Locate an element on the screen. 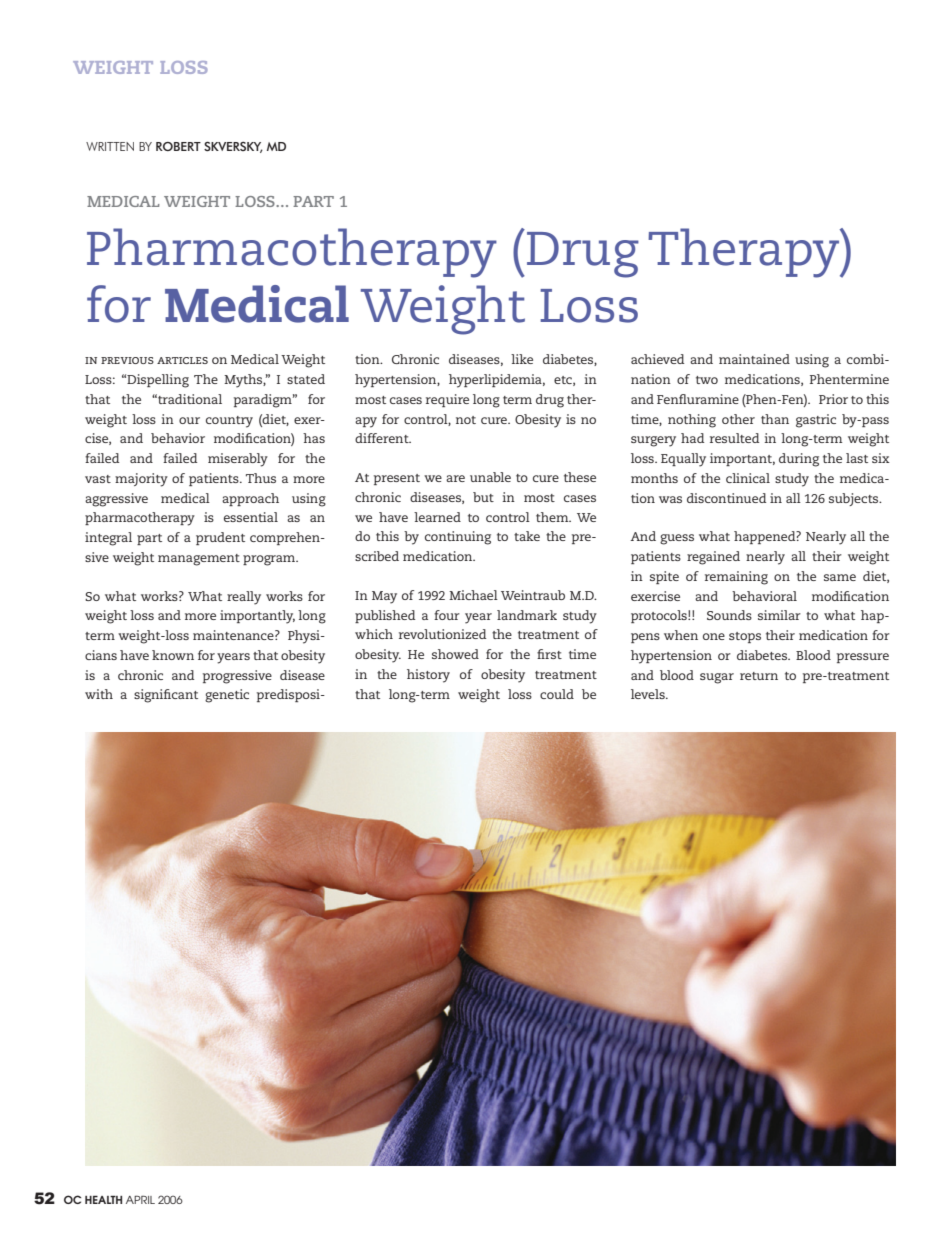  known is located at coordinates (173, 655).
